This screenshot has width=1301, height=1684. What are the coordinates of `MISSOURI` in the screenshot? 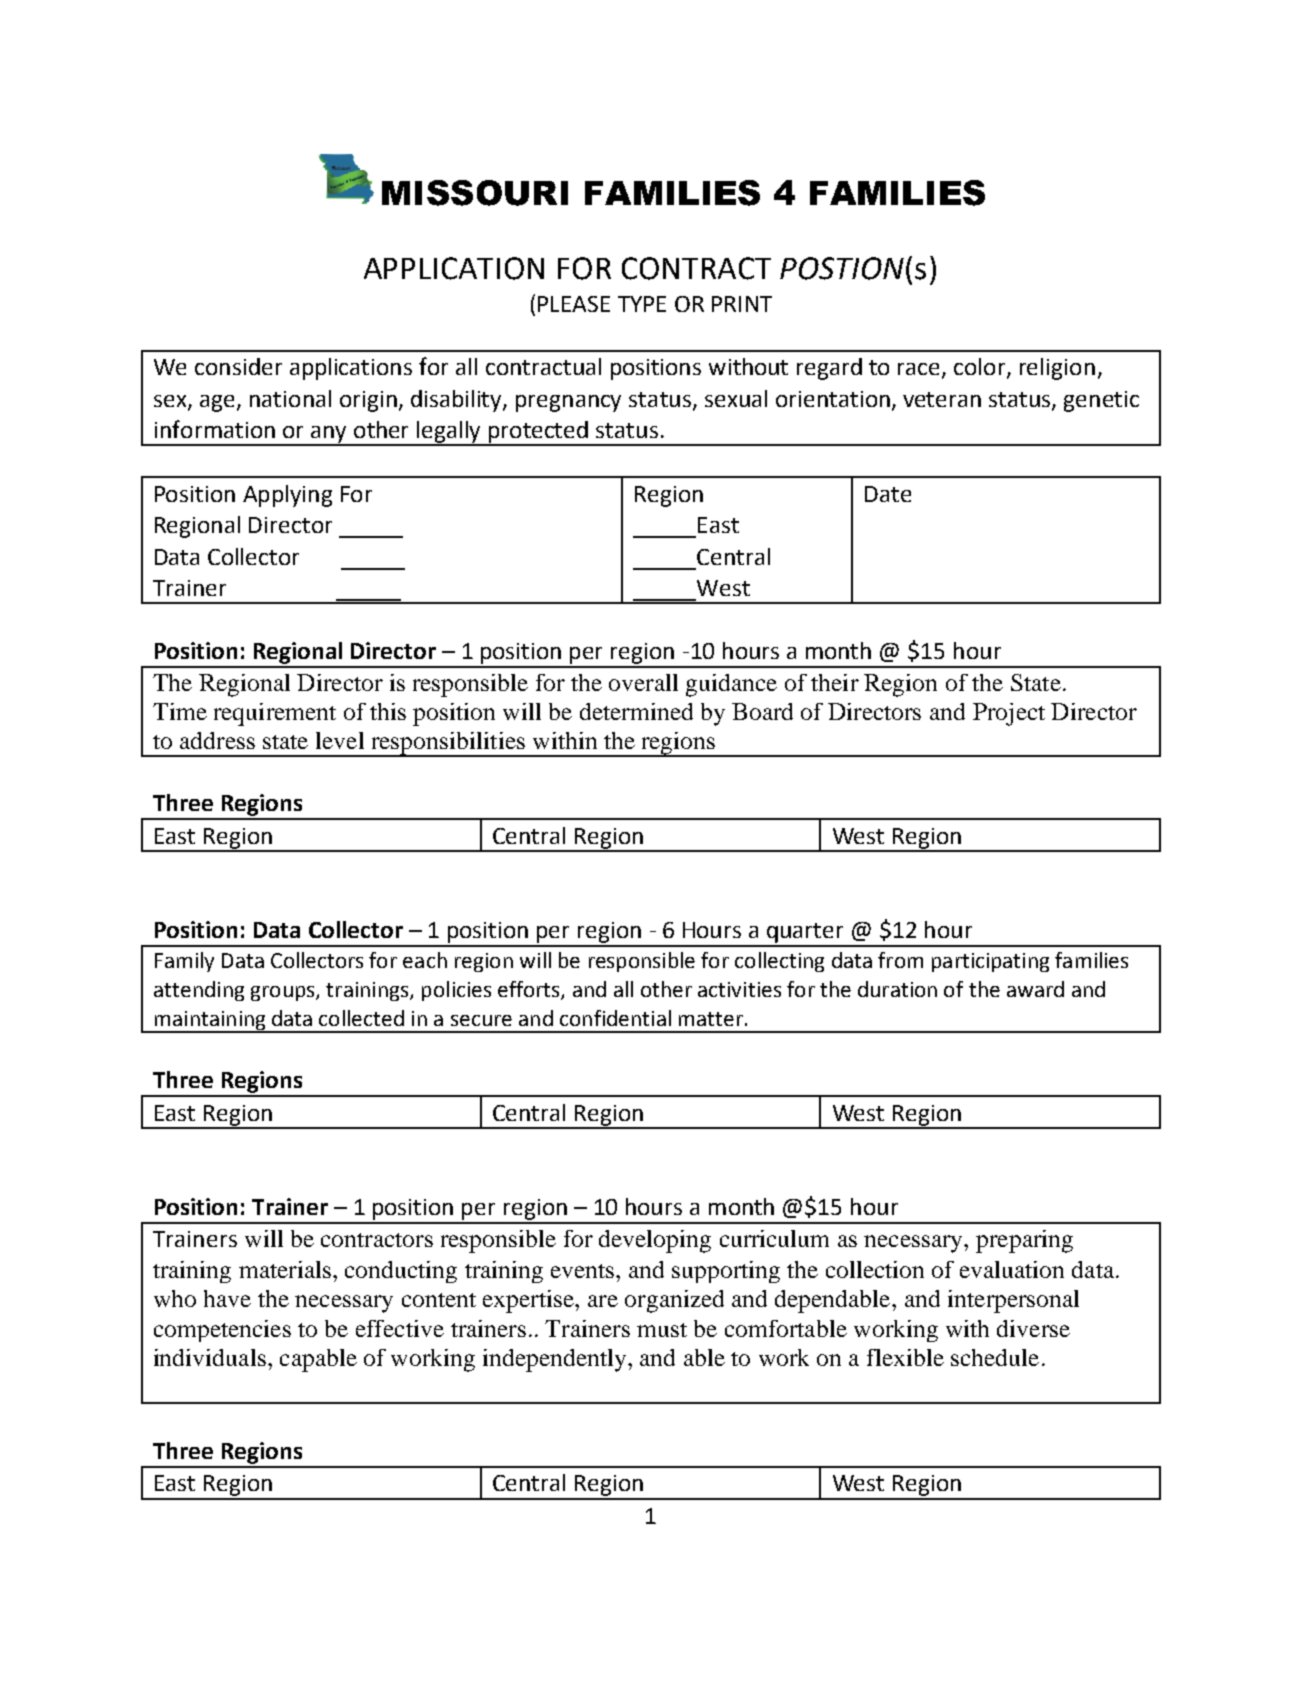 It's located at (475, 193).
